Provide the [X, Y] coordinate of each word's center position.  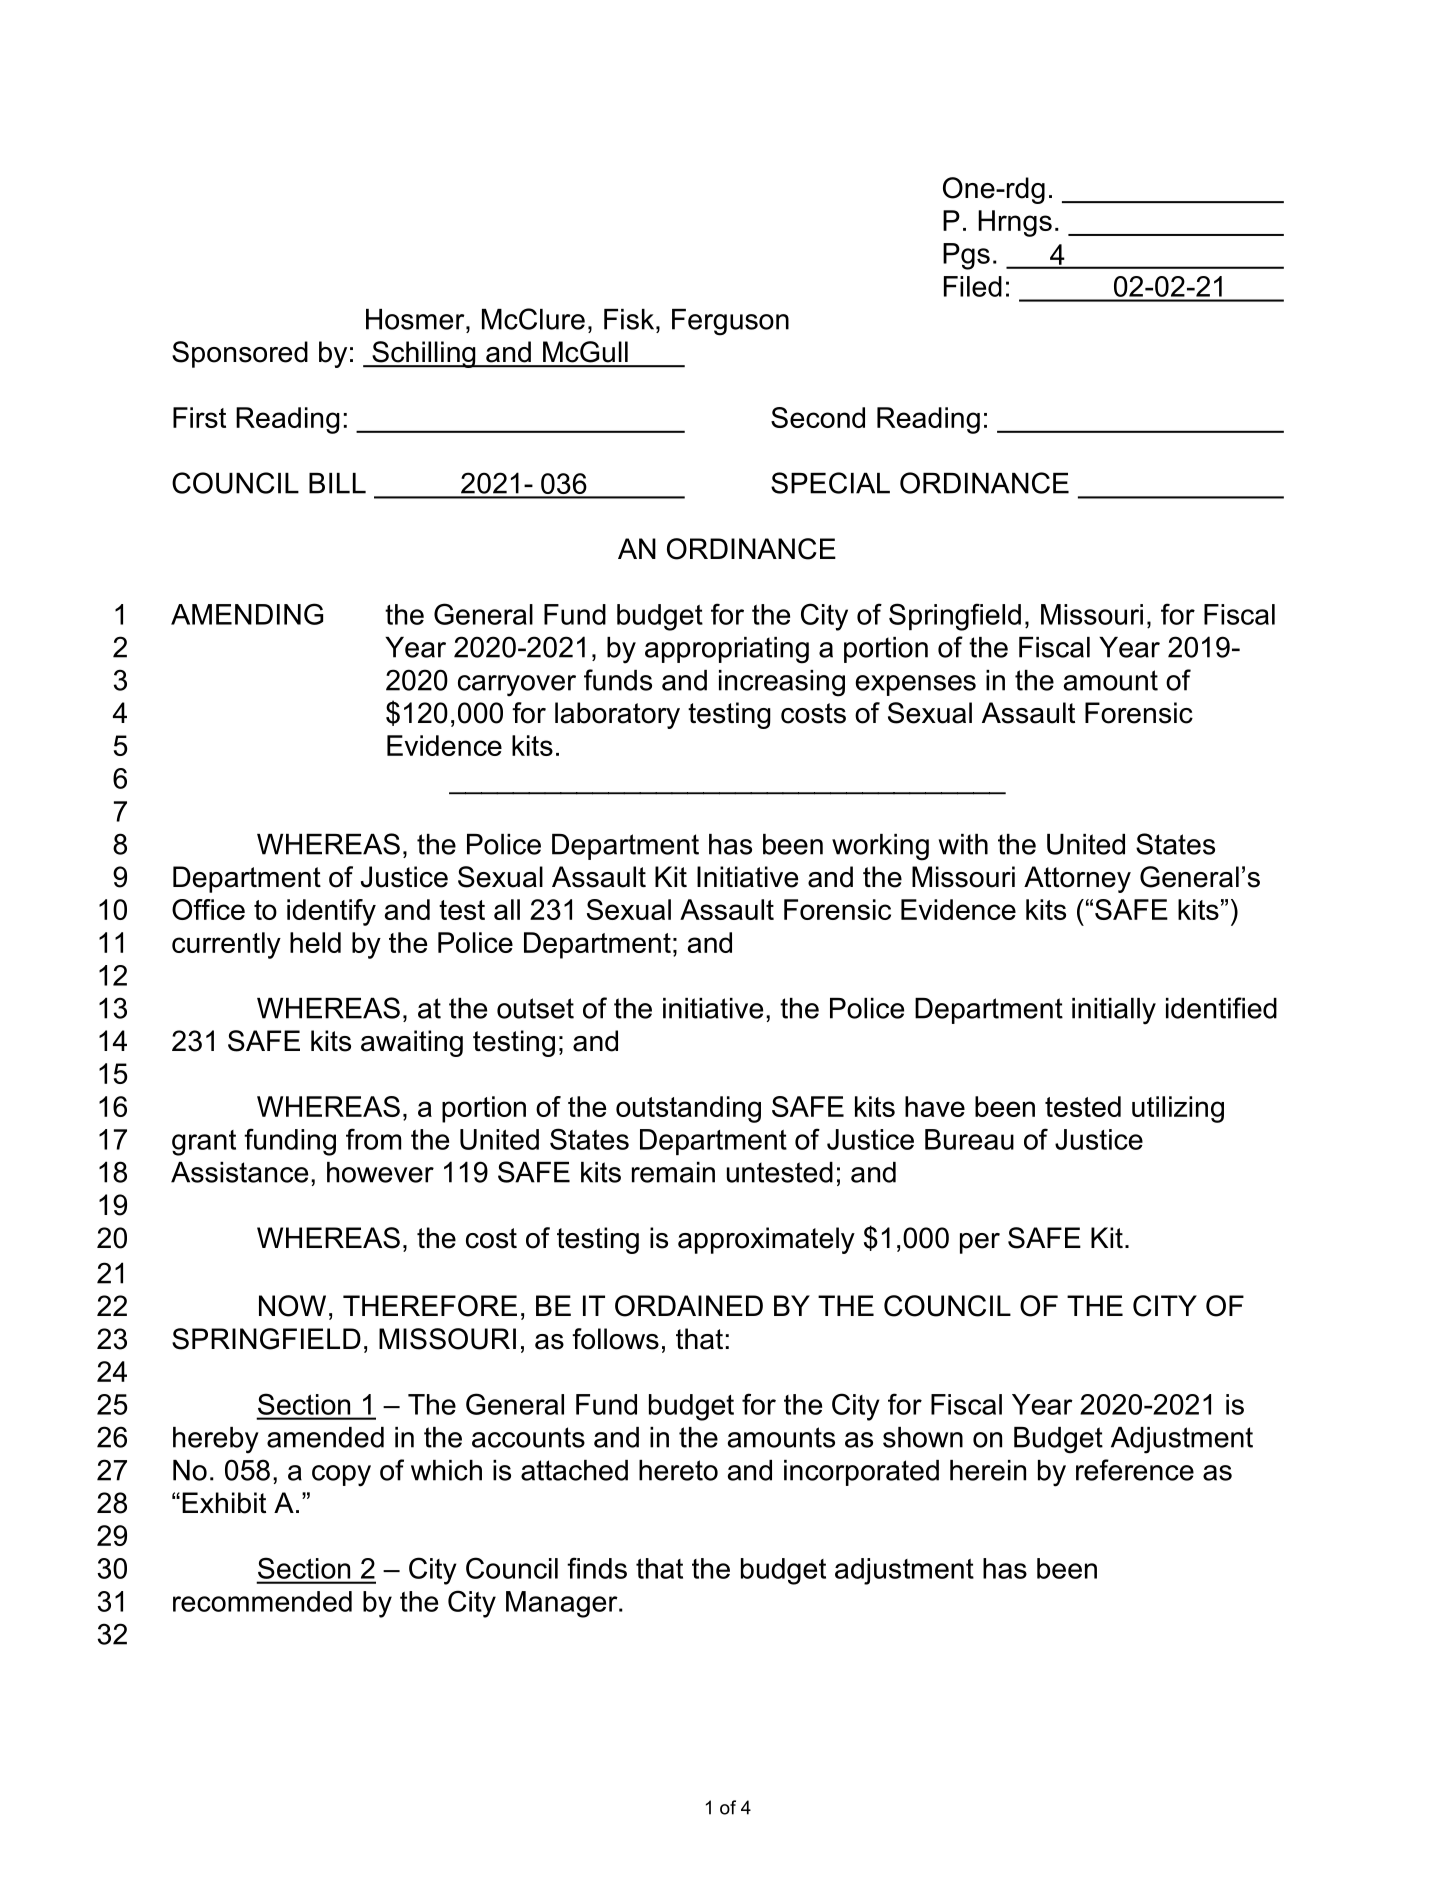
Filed [973, 286]
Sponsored [240, 354]
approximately [766, 1240]
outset [535, 1008]
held [315, 942]
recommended [262, 1601]
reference [1135, 1470]
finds [597, 1568]
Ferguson [730, 322]
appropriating [727, 650]
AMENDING [247, 614]
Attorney [1077, 879]
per [980, 1243]
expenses [916, 685]
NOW [292, 1306]
